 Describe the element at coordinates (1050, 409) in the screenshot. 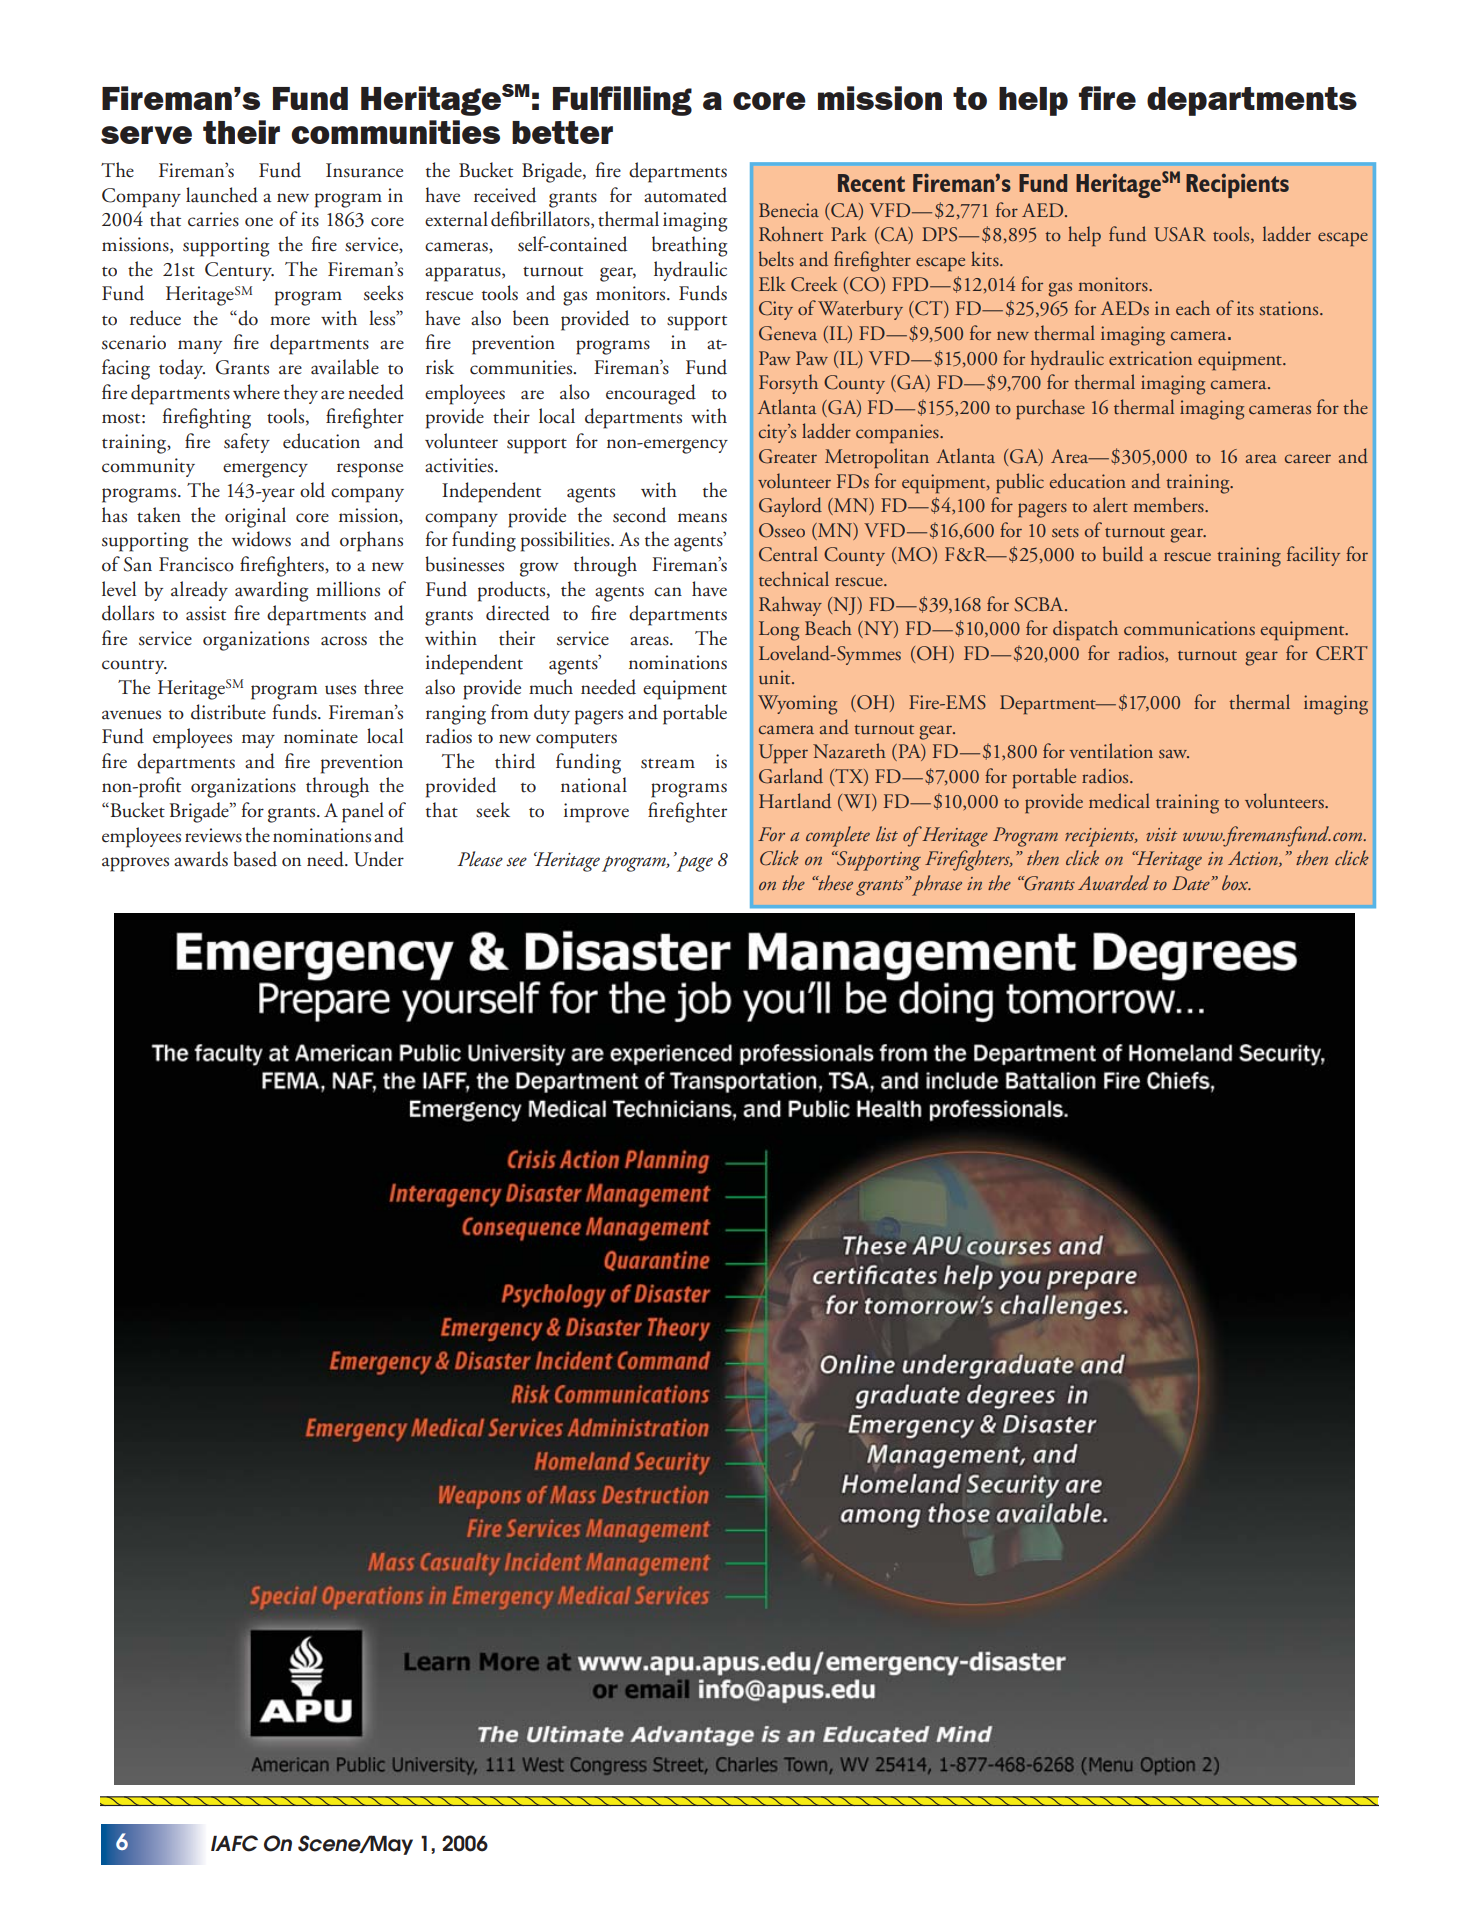

I see `purchase` at that location.
